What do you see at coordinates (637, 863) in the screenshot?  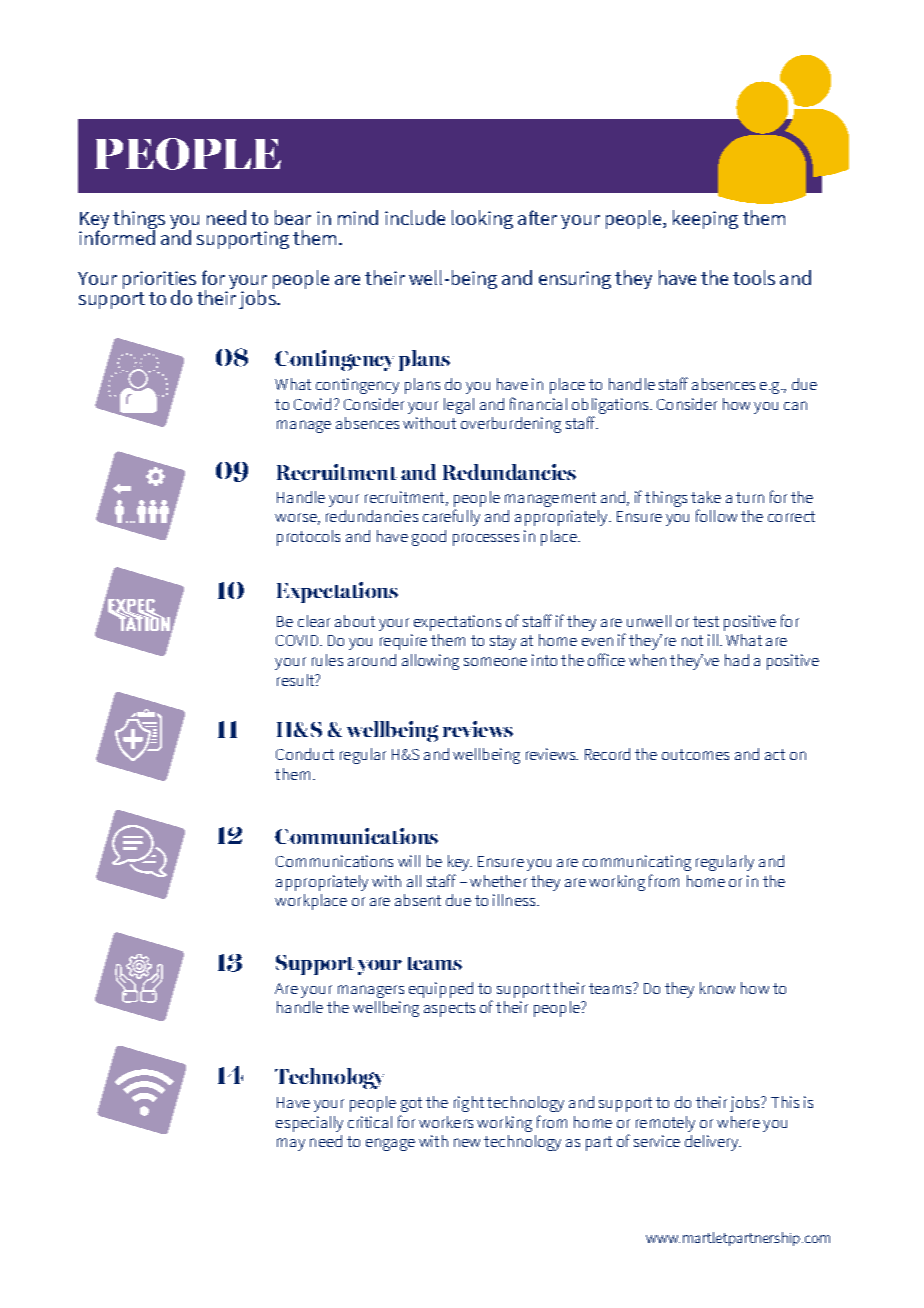 I see `communicating` at bounding box center [637, 863].
